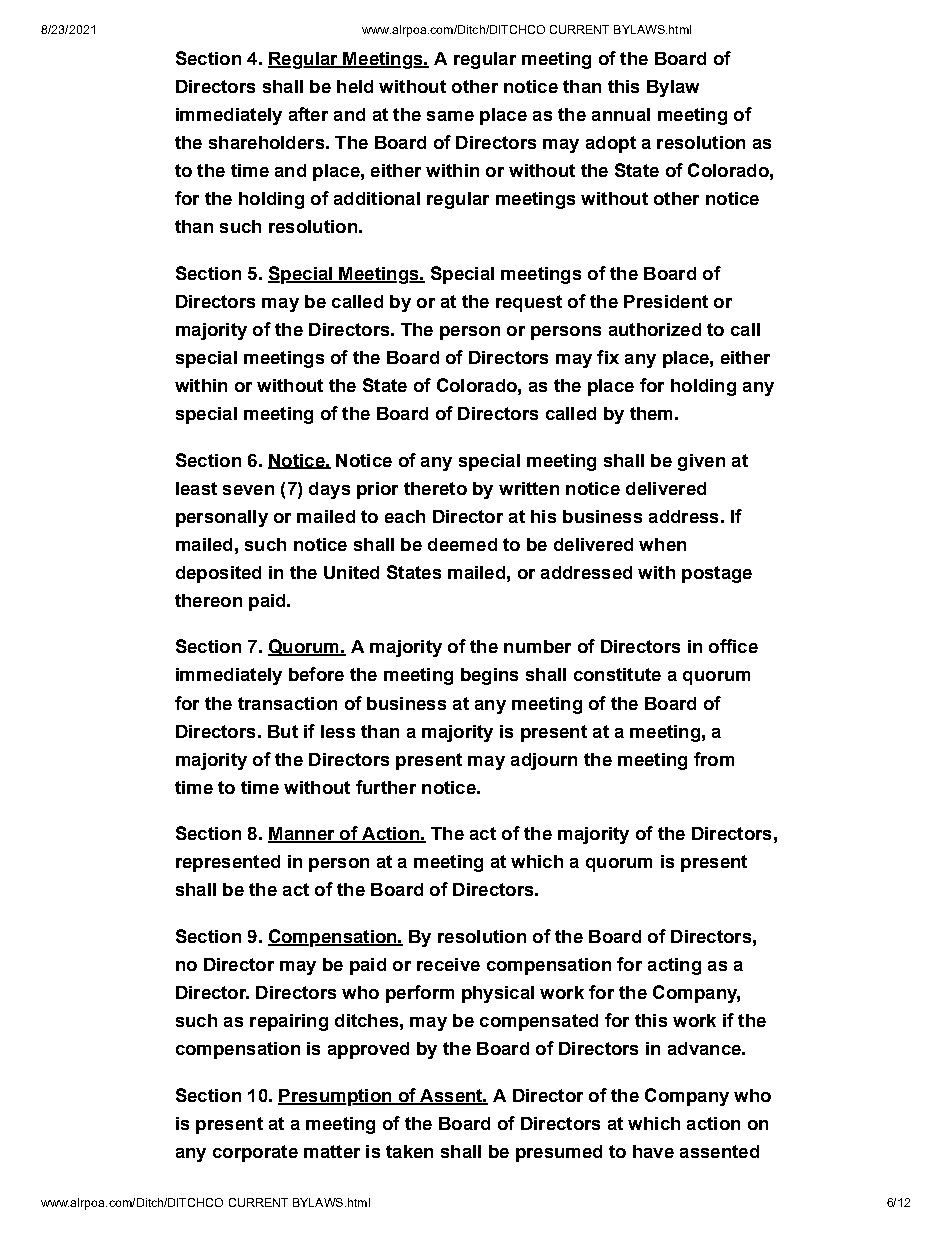 Image resolution: width=952 pixels, height=1233 pixels. Describe the element at coordinates (621, 114) in the screenshot. I see `annual` at that location.
